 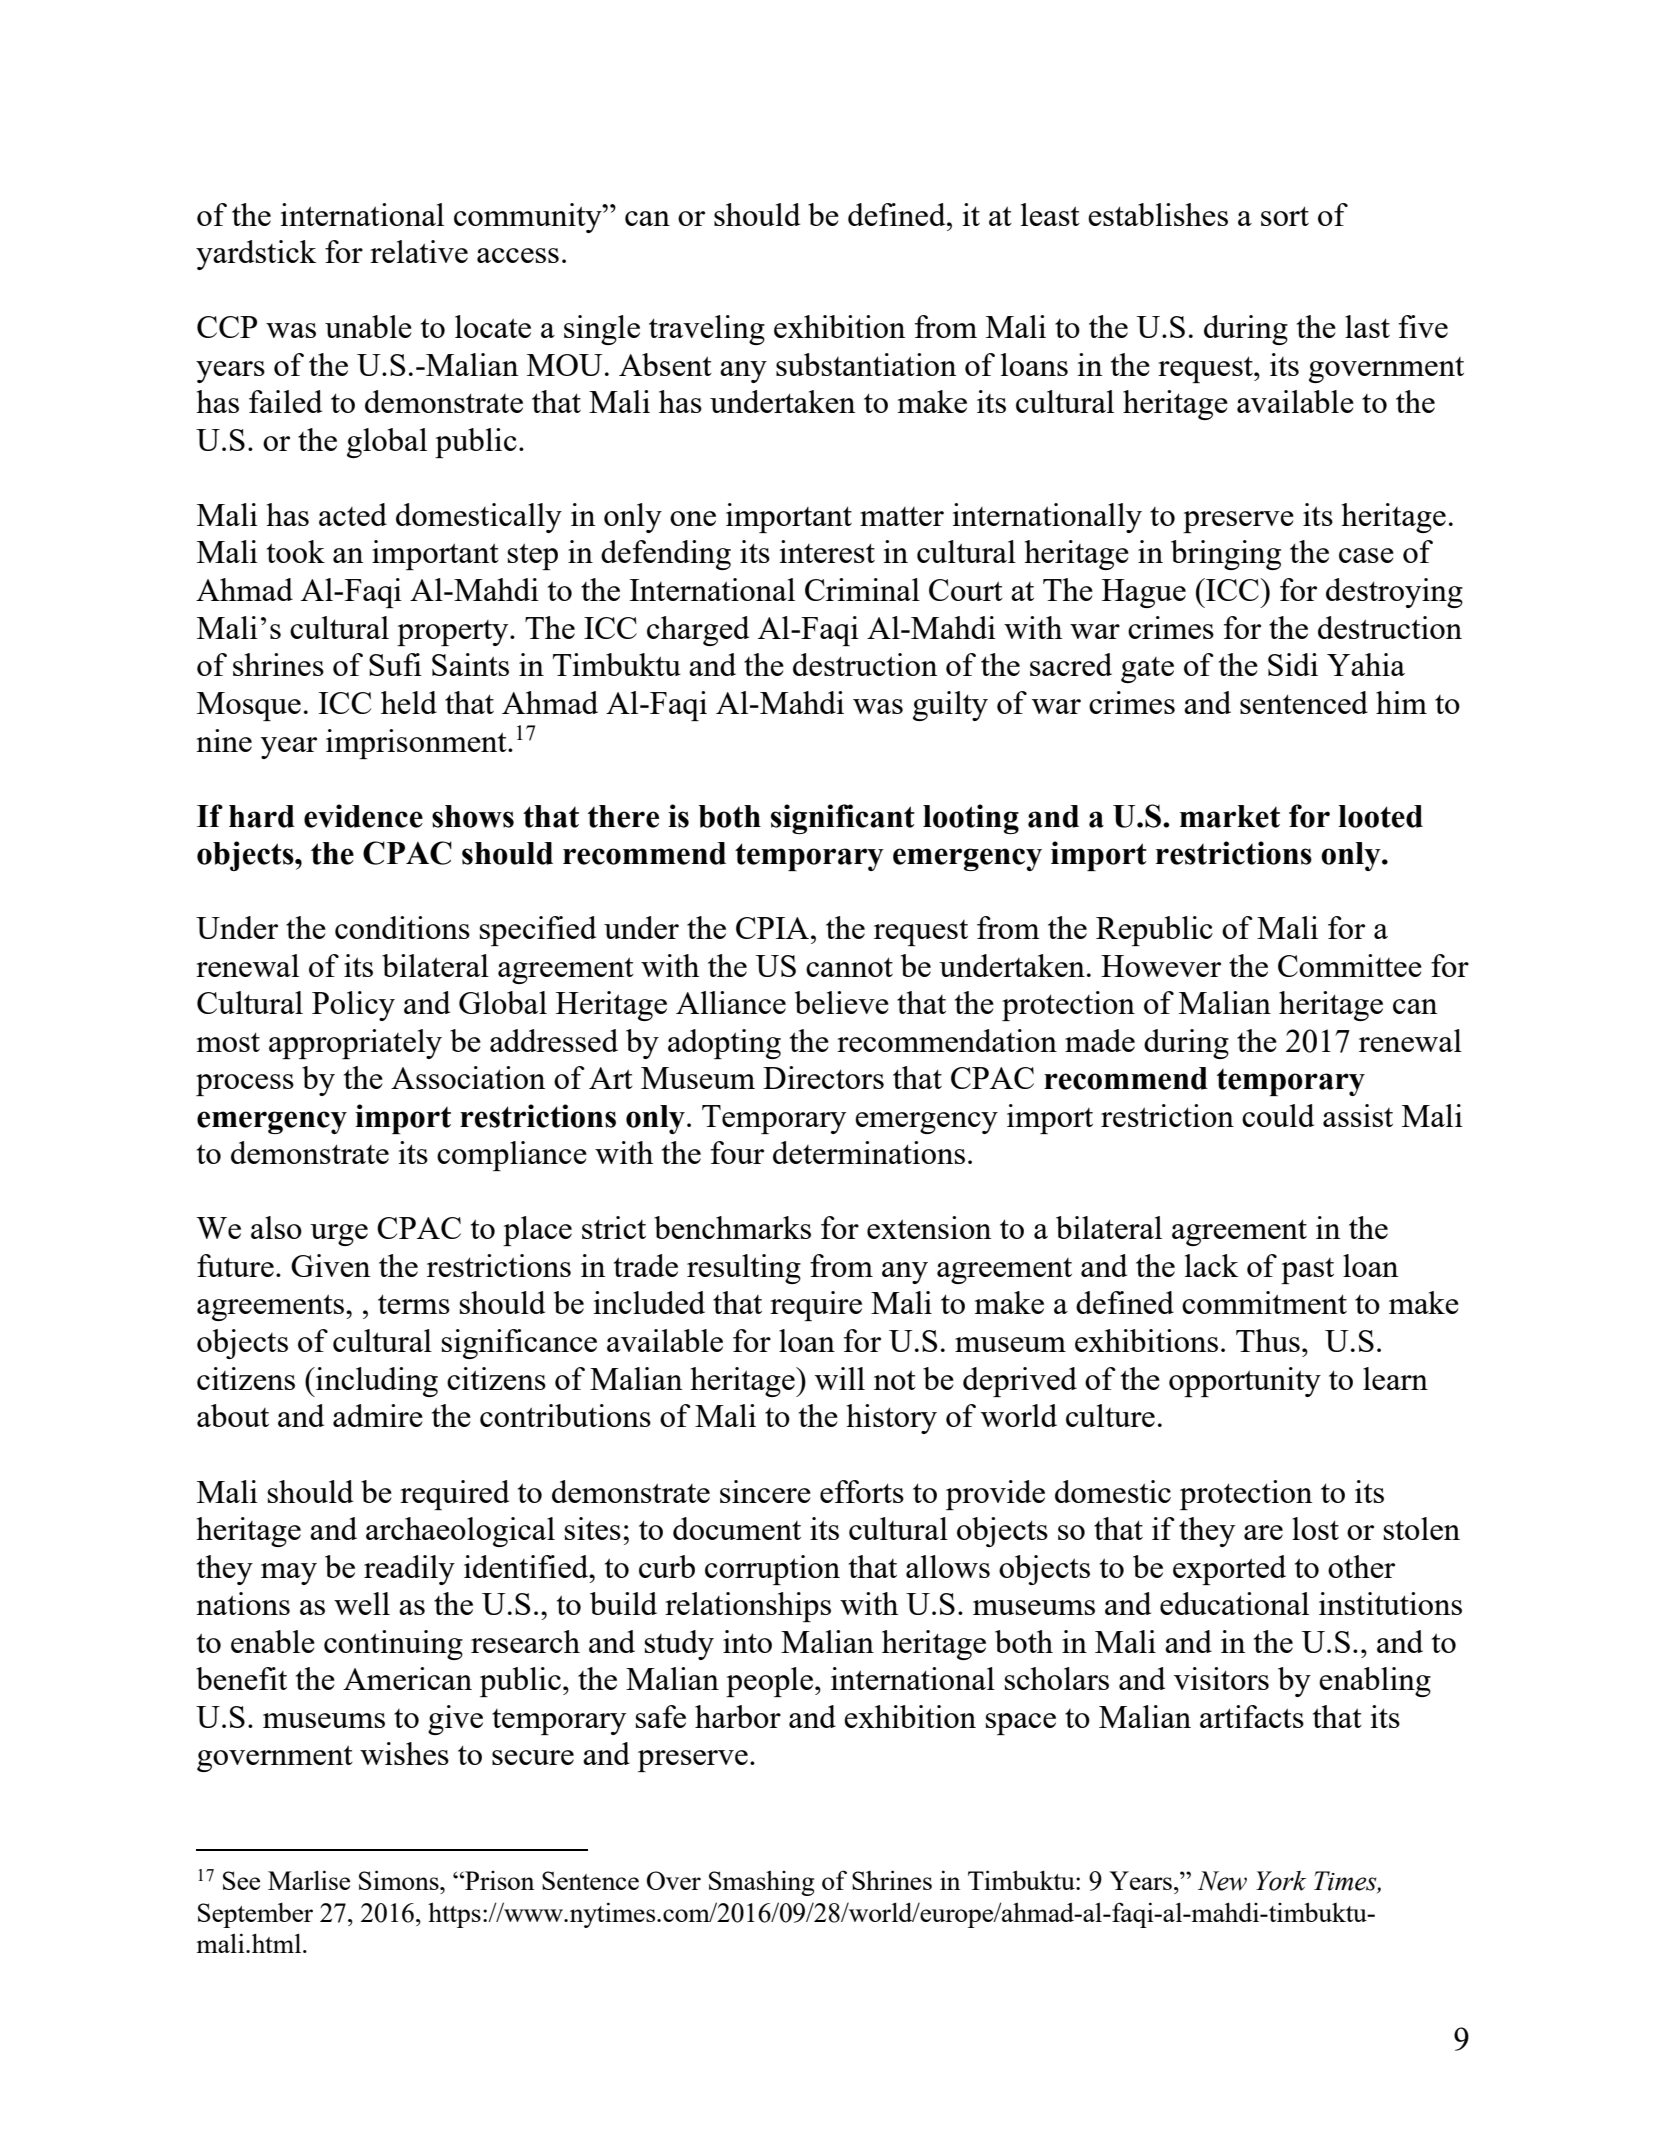 I want to click on appropriately, so click(x=355, y=1044).
